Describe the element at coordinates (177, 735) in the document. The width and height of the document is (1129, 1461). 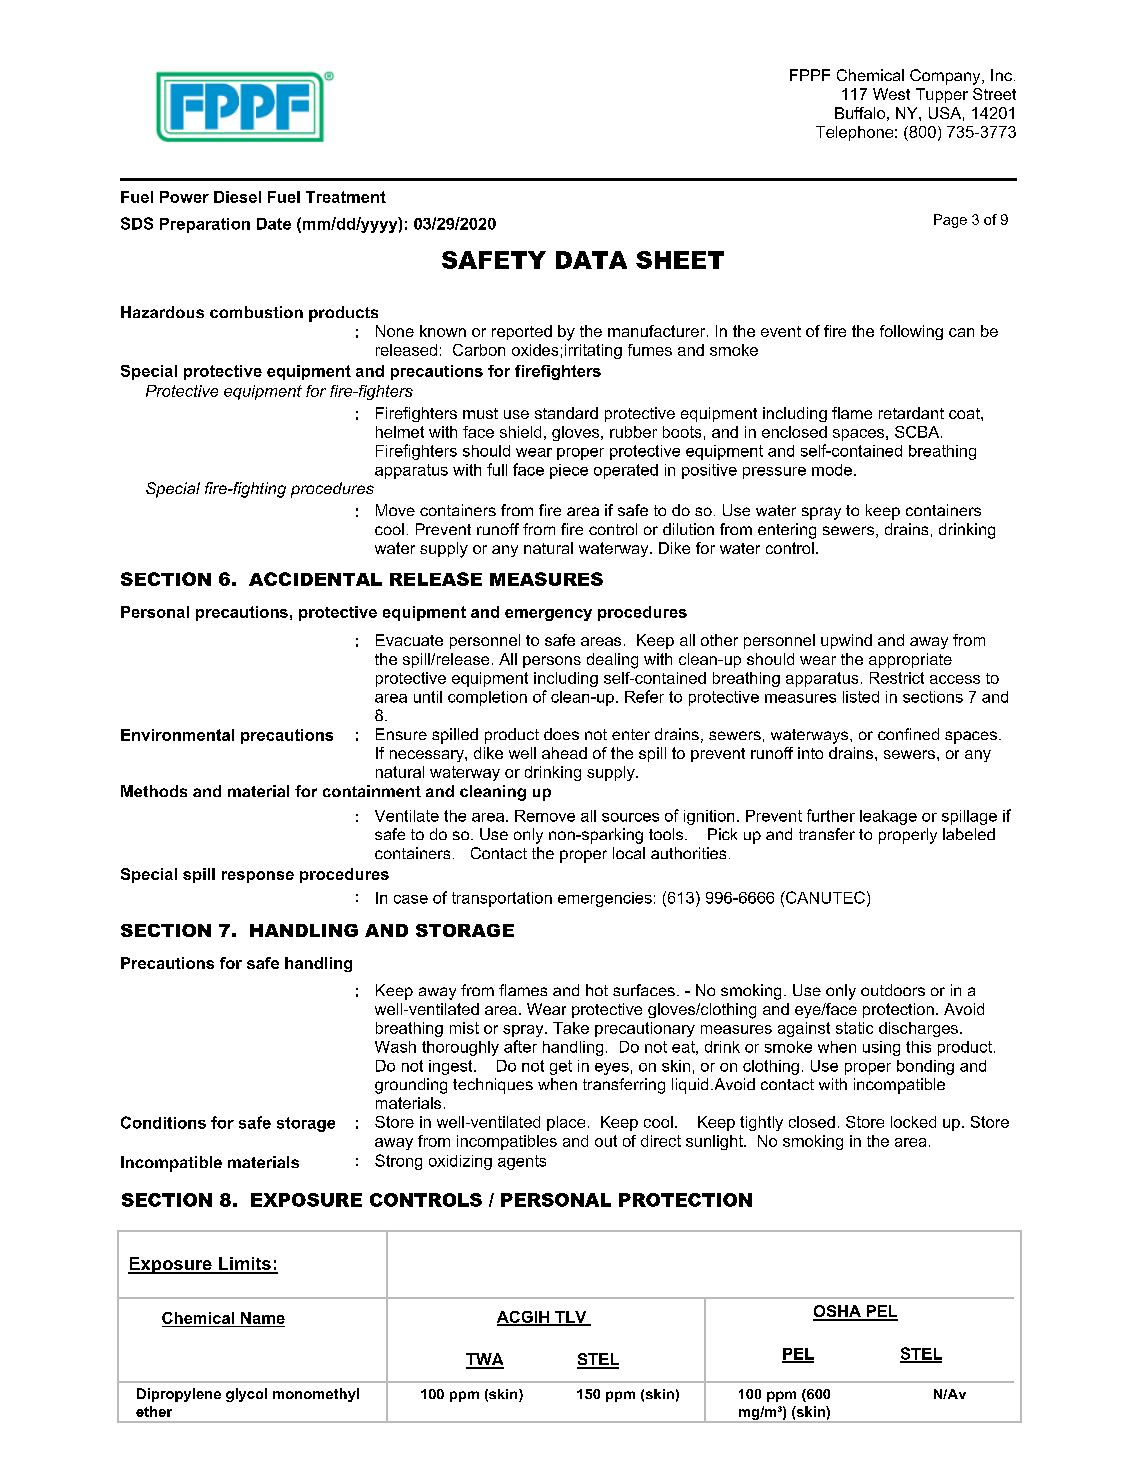
I see `Environmental` at that location.
